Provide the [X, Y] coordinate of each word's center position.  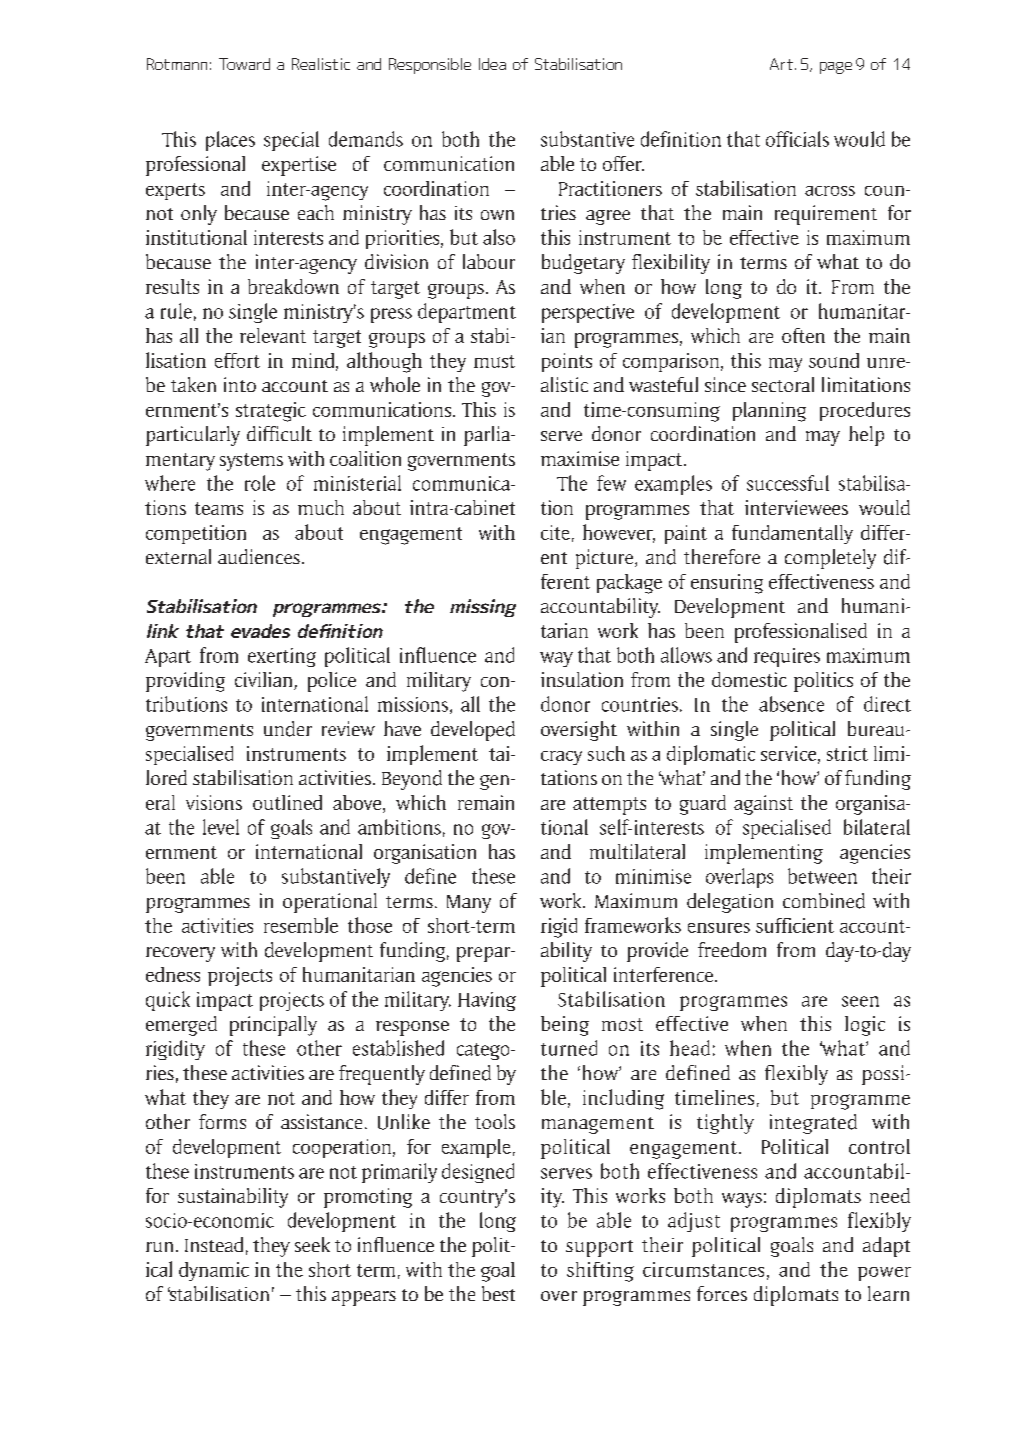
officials [797, 139]
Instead [214, 1244]
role [260, 483]
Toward [244, 64]
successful [788, 483]
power [884, 1274]
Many [469, 904]
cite [555, 532]
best [498, 1293]
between [822, 876]
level [221, 827]
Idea [492, 64]
